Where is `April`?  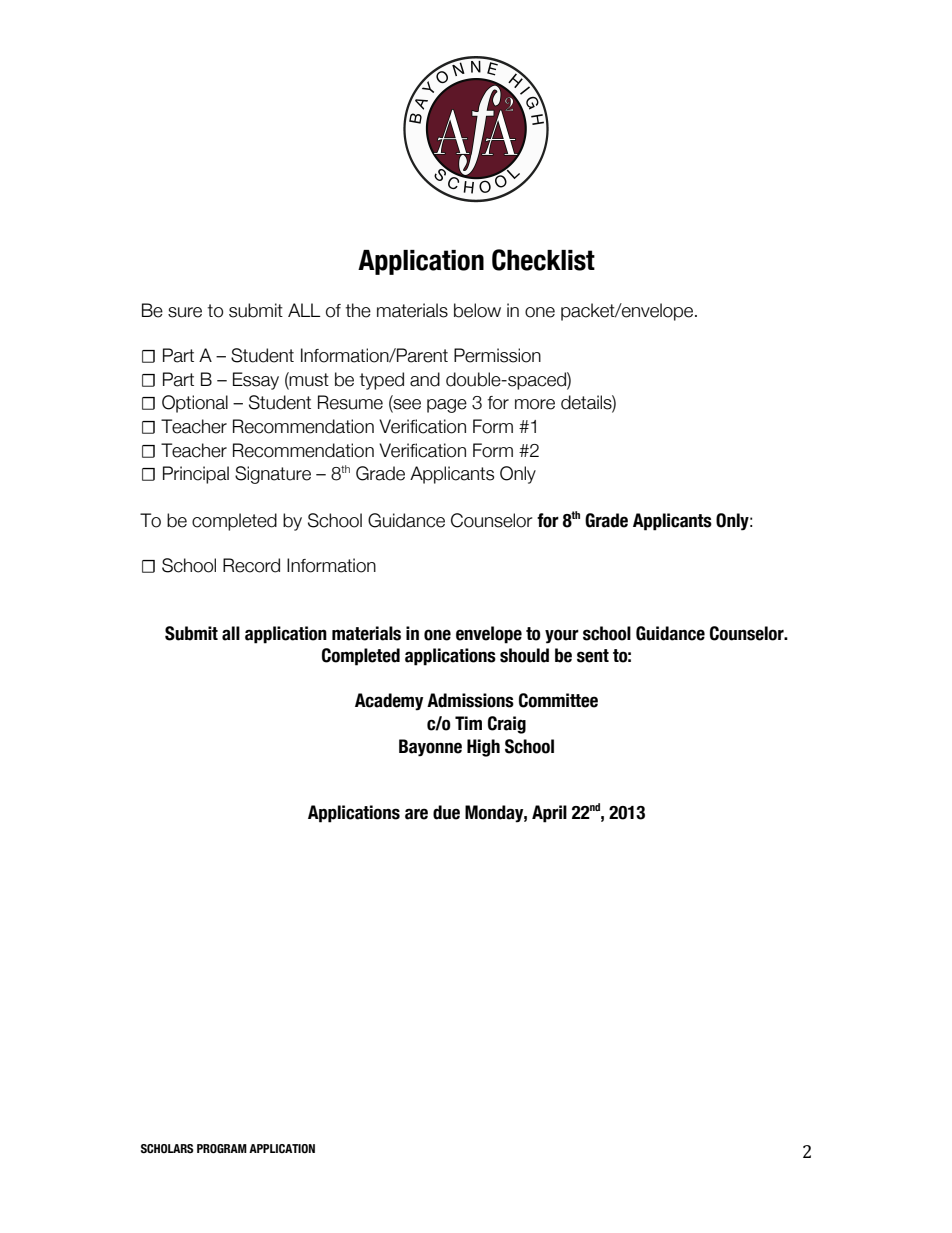
April is located at coordinates (549, 814).
